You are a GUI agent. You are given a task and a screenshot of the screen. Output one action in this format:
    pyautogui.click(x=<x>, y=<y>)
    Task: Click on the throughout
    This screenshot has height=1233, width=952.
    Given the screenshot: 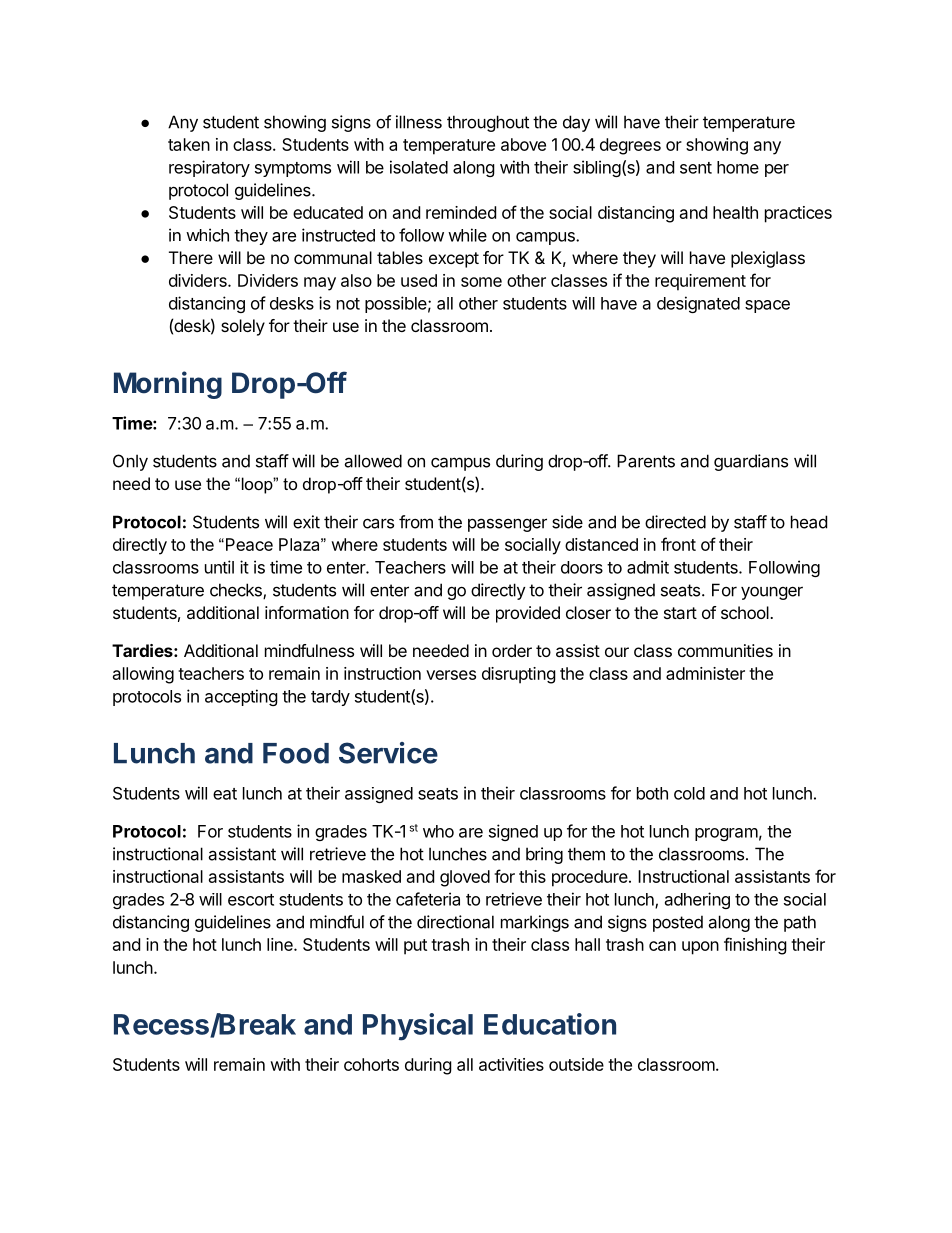 What is the action you would take?
    pyautogui.click(x=488, y=123)
